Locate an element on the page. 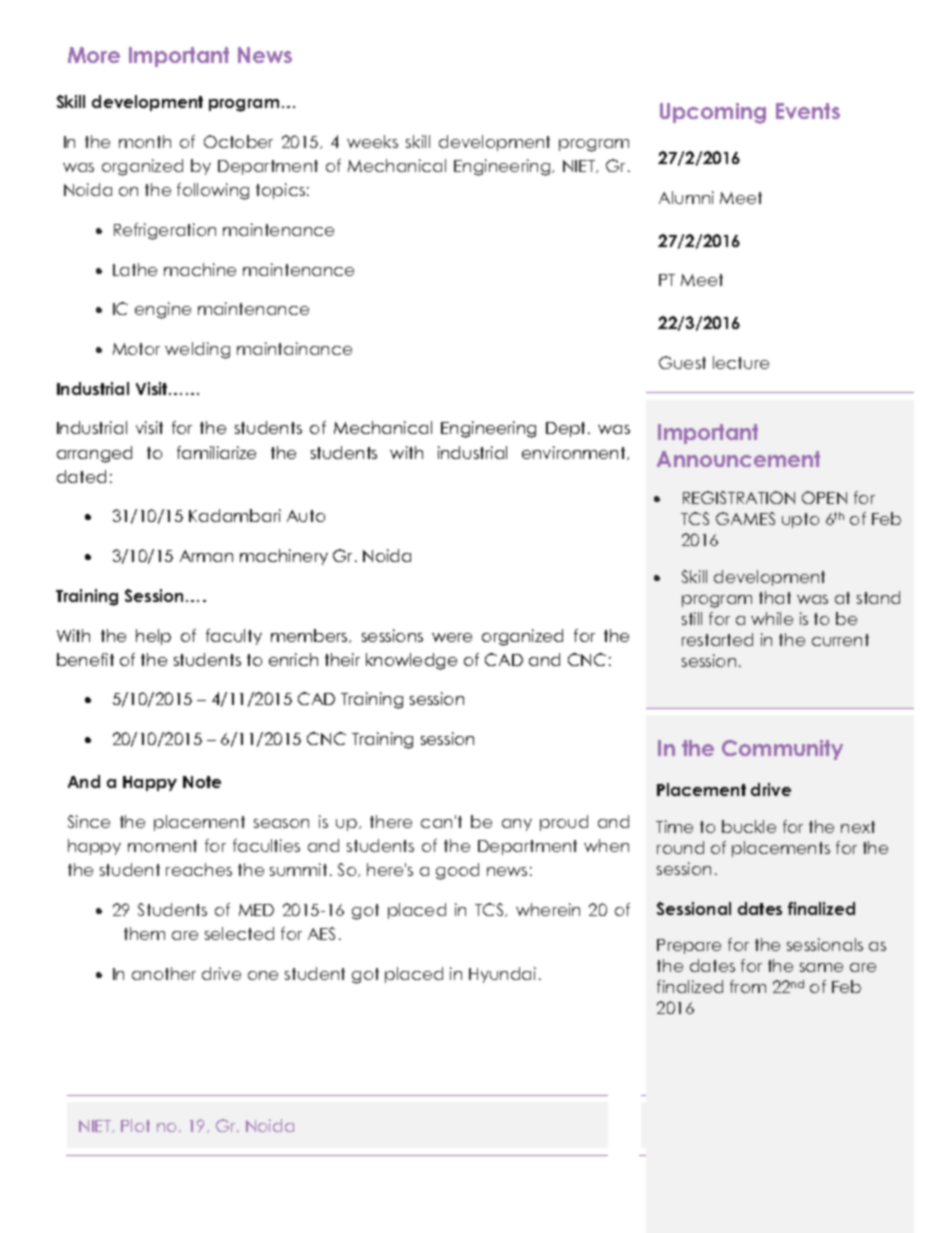 This image has height=1233, width=952. were is located at coordinates (452, 637).
